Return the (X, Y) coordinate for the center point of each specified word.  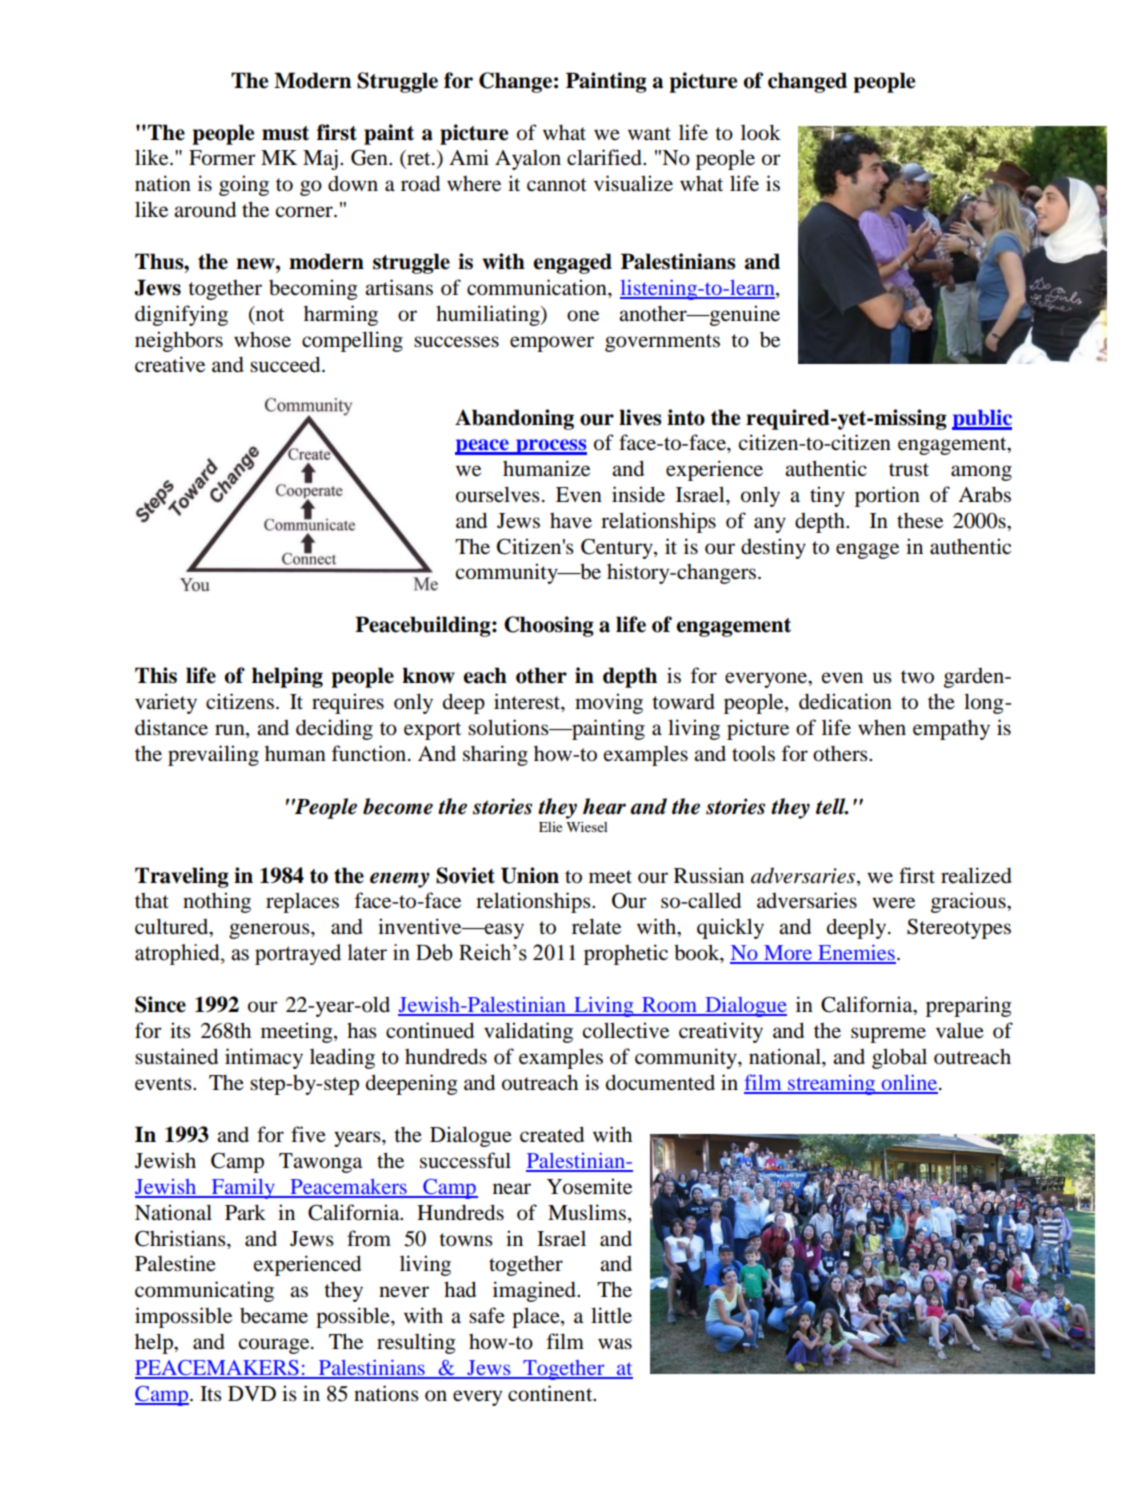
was (615, 1343)
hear (604, 806)
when (882, 728)
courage (275, 1346)
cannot (557, 185)
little (611, 1315)
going (244, 185)
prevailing (213, 755)
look (761, 132)
